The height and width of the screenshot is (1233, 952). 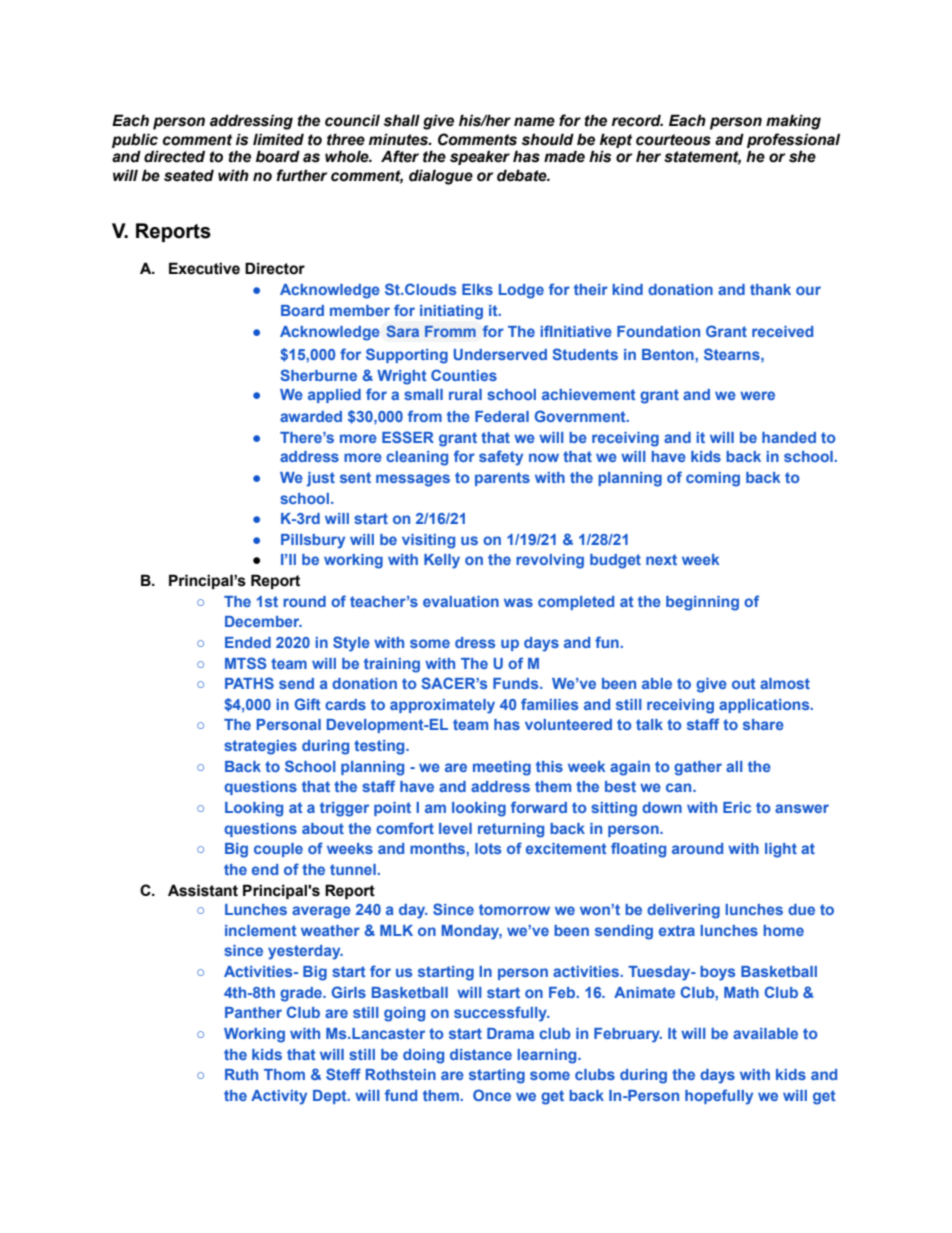 What do you see at coordinates (278, 850) in the screenshot?
I see `couple` at bounding box center [278, 850].
